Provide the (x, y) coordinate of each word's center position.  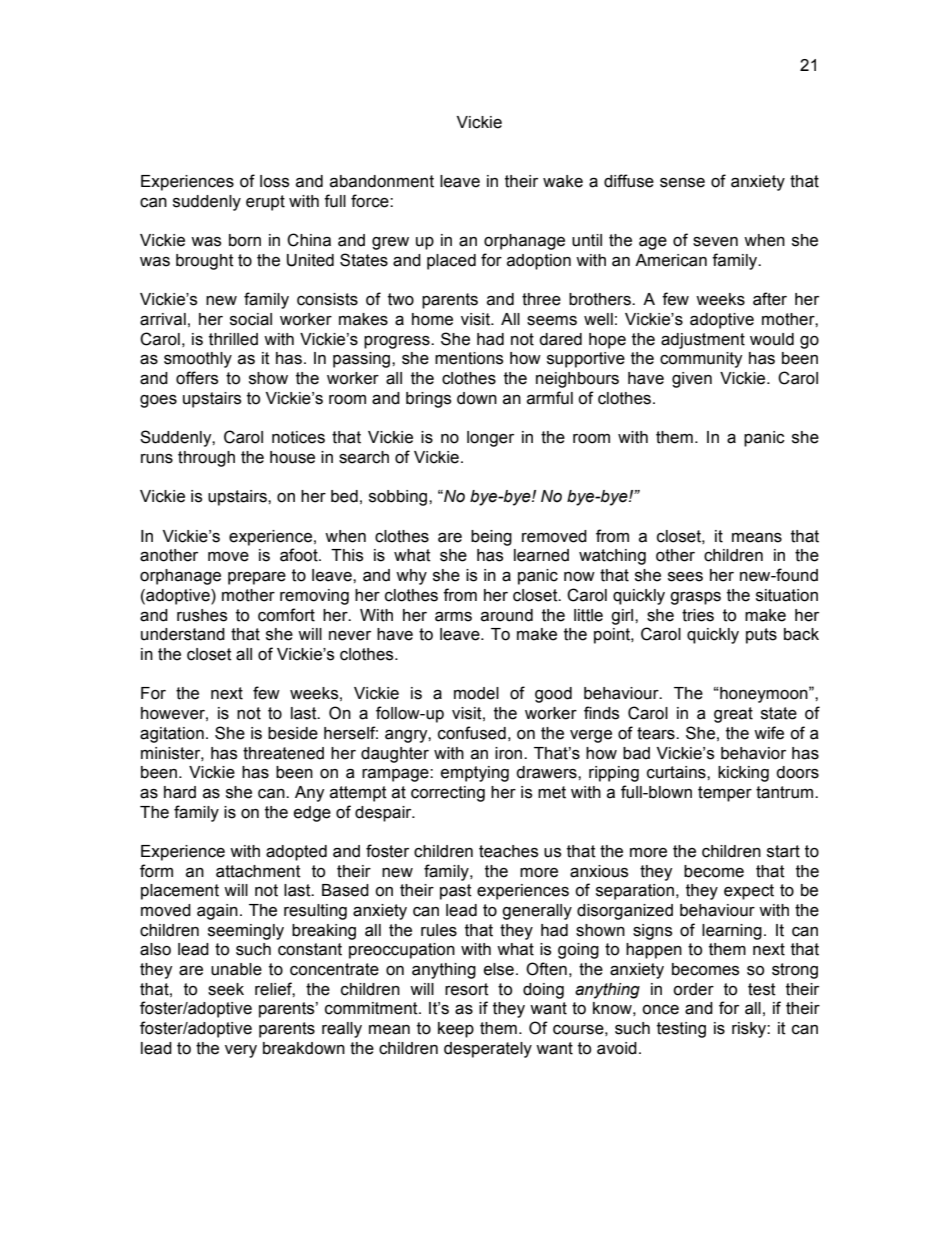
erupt (265, 203)
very (241, 1051)
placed (451, 262)
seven (715, 242)
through (206, 459)
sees (685, 577)
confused (472, 733)
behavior (753, 753)
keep (456, 1030)
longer (490, 439)
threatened (283, 753)
